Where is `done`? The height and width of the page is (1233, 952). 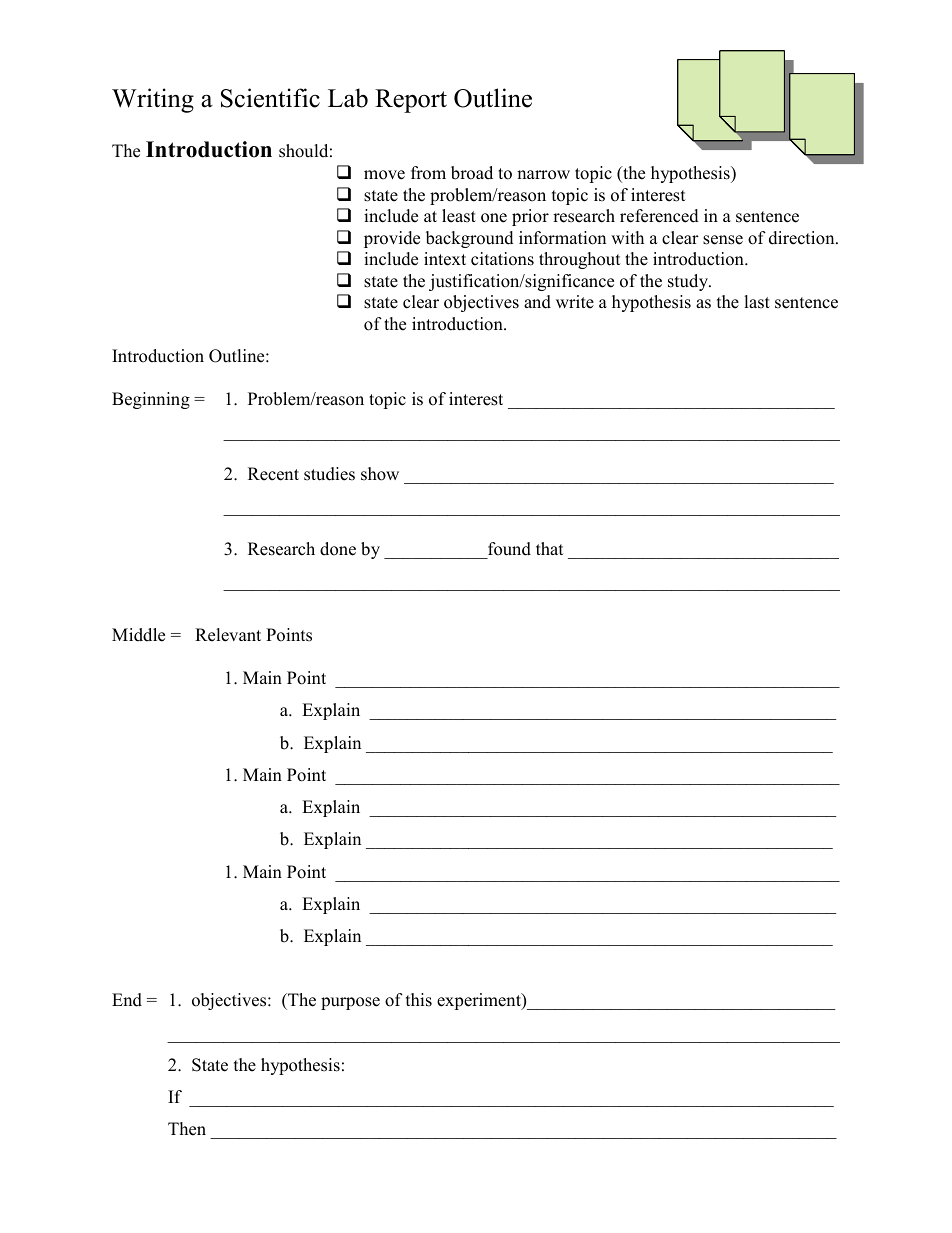 done is located at coordinates (338, 549).
